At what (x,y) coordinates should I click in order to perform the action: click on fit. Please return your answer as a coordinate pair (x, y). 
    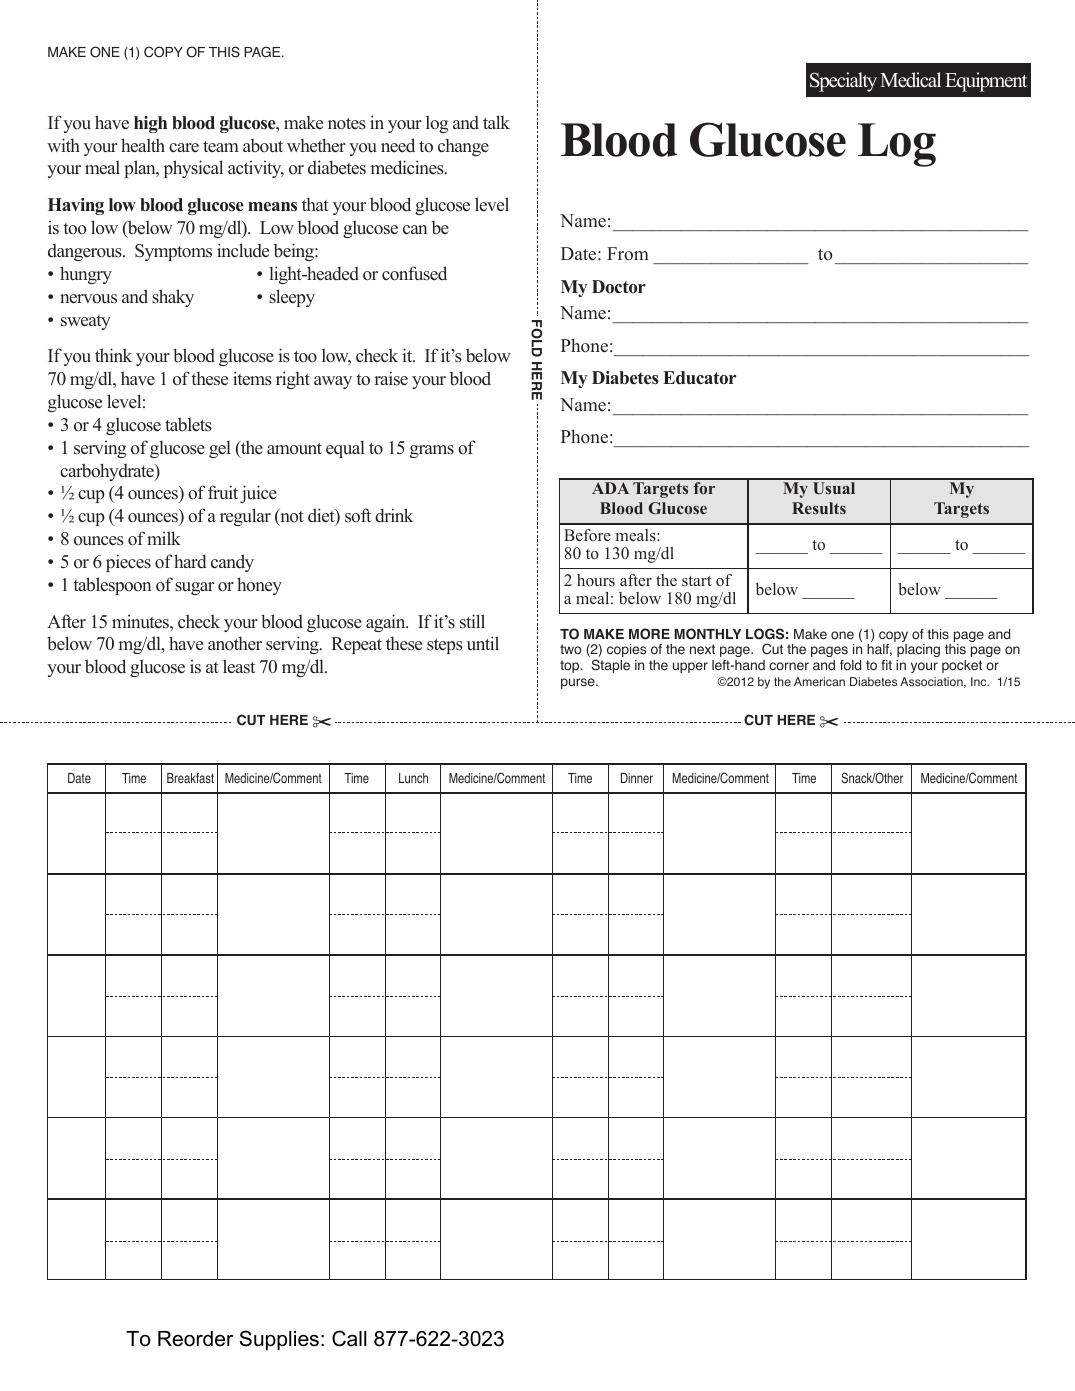
    Looking at the image, I should click on (886, 665).
